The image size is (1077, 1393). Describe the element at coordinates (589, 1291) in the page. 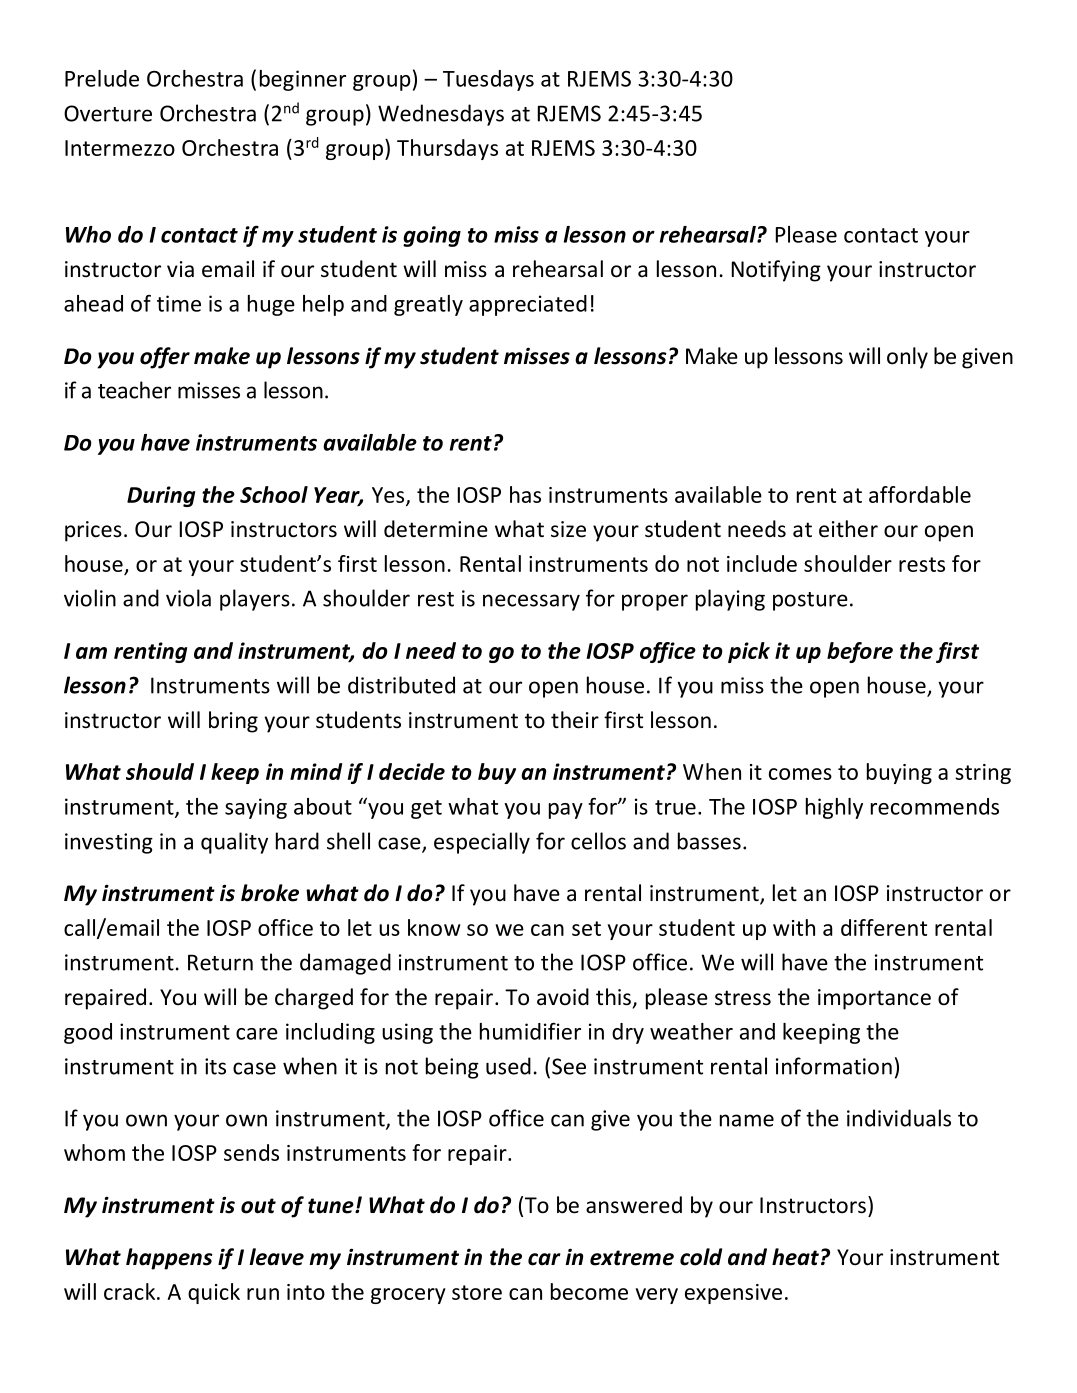

I see `become` at that location.
